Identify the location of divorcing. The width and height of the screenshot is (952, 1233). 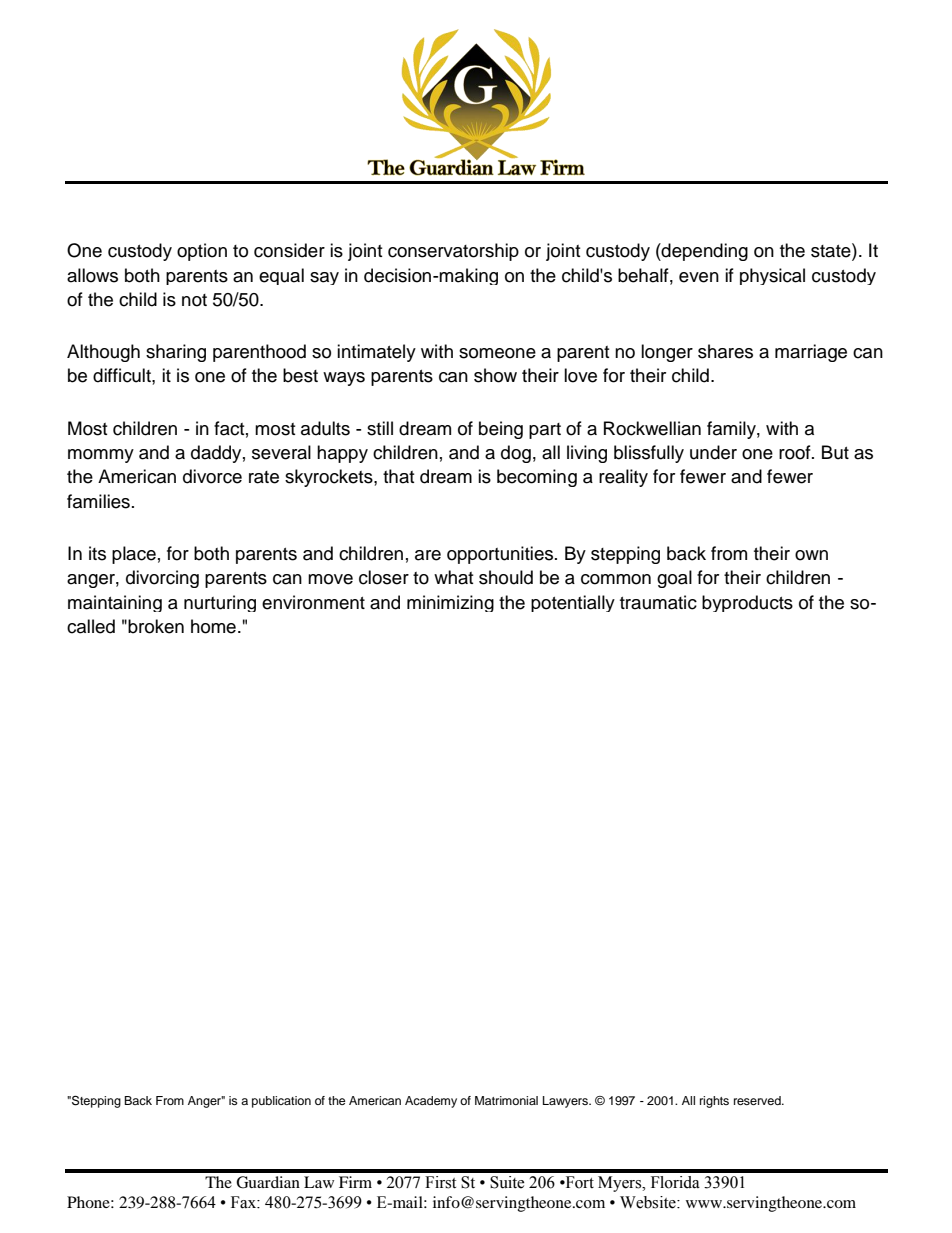
(162, 579).
